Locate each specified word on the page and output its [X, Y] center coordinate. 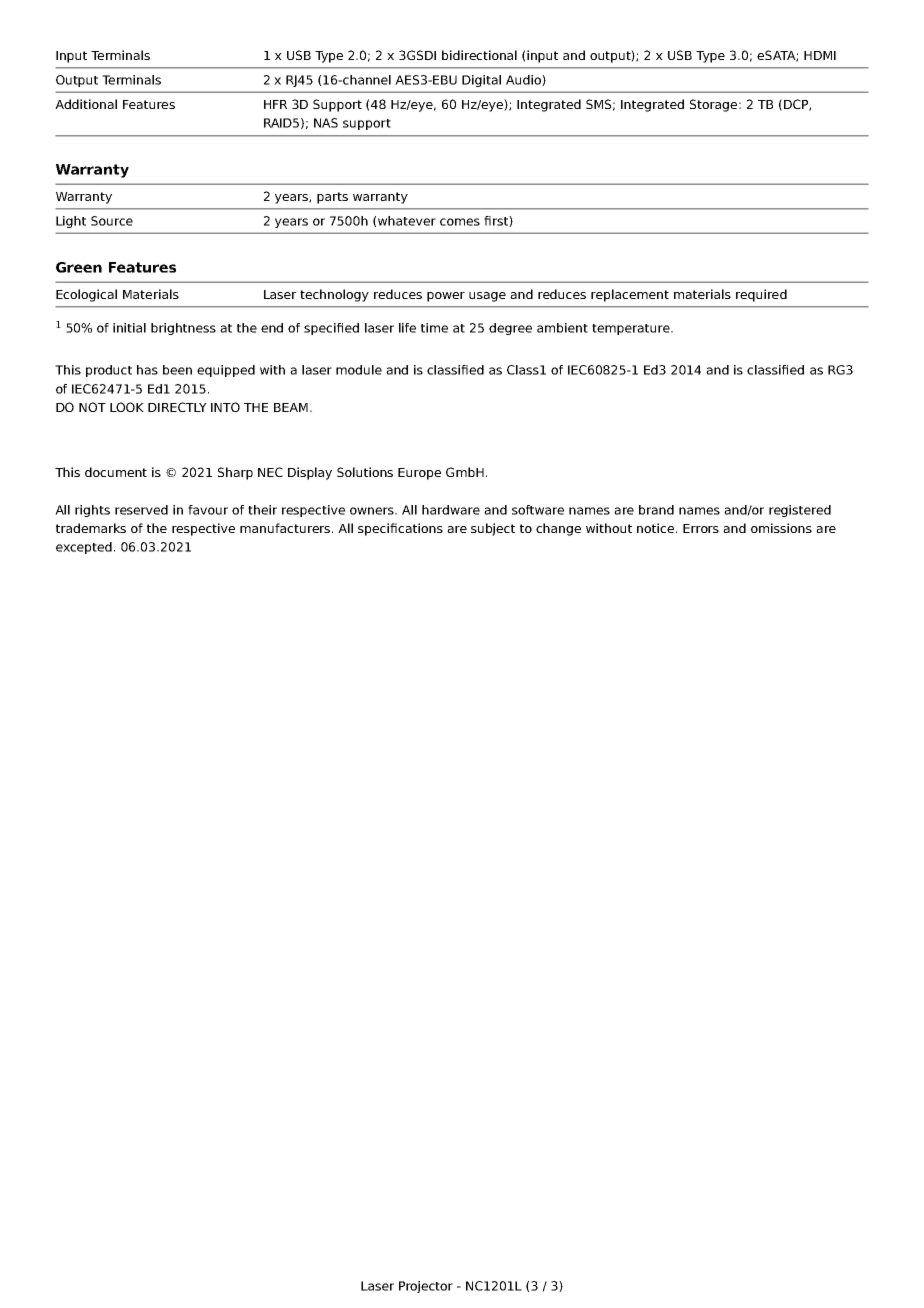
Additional [86, 104]
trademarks [91, 528]
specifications [400, 529]
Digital [481, 81]
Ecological [86, 295]
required [761, 295]
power [446, 297]
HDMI [820, 55]
